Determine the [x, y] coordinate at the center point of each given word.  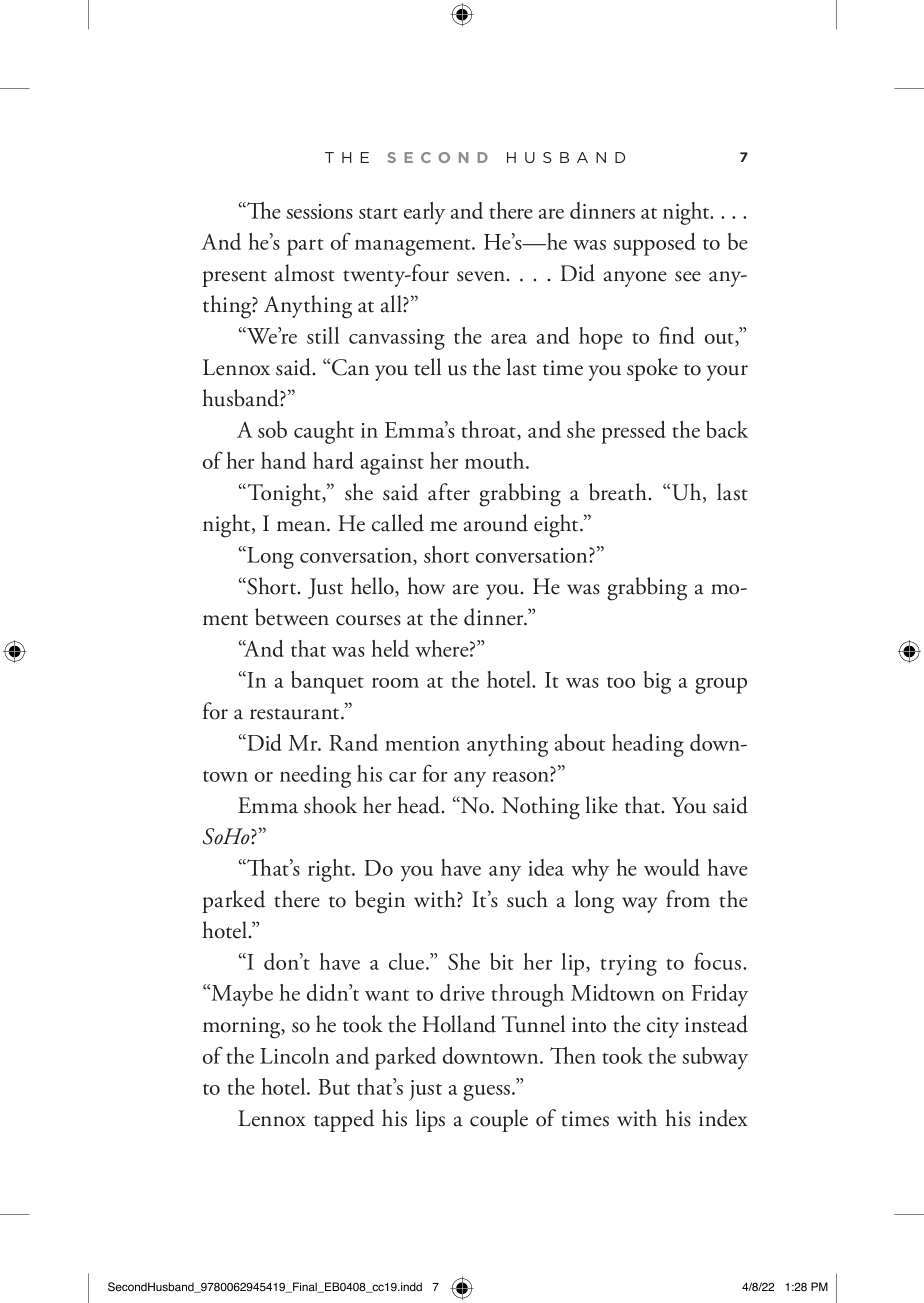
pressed [633, 432]
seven [482, 276]
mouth [496, 460]
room [395, 683]
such [527, 899]
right [330, 870]
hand [283, 460]
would [672, 867]
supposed [654, 244]
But [334, 1087]
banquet [327, 682]
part [305, 247]
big [657, 682]
